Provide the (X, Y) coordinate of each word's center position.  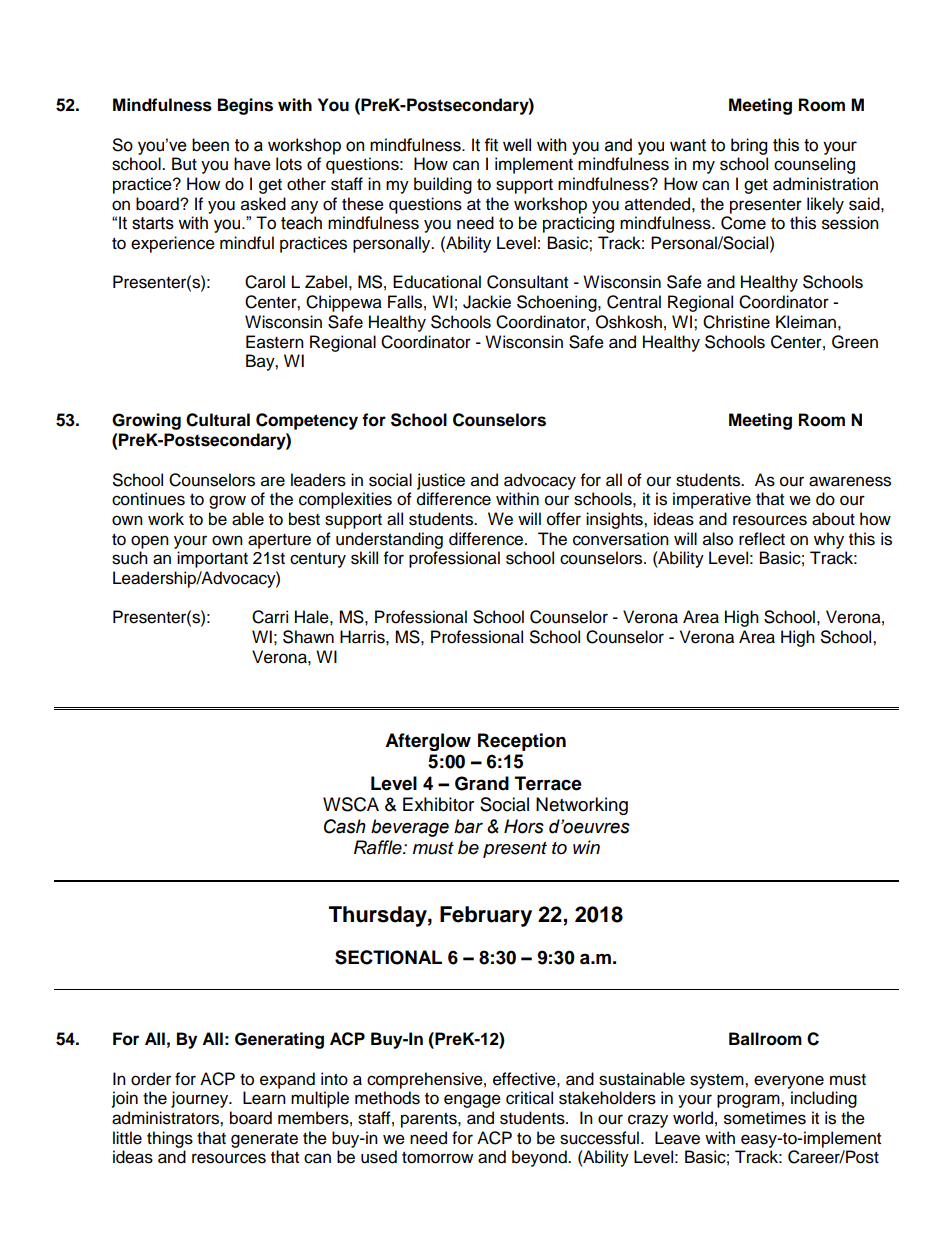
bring (749, 146)
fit (491, 145)
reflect (762, 539)
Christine (736, 322)
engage (472, 1101)
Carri (270, 617)
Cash (345, 826)
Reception (522, 742)
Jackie (487, 302)
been (210, 145)
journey (201, 1099)
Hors (524, 826)
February (486, 916)
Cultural (218, 420)
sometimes (765, 1118)
